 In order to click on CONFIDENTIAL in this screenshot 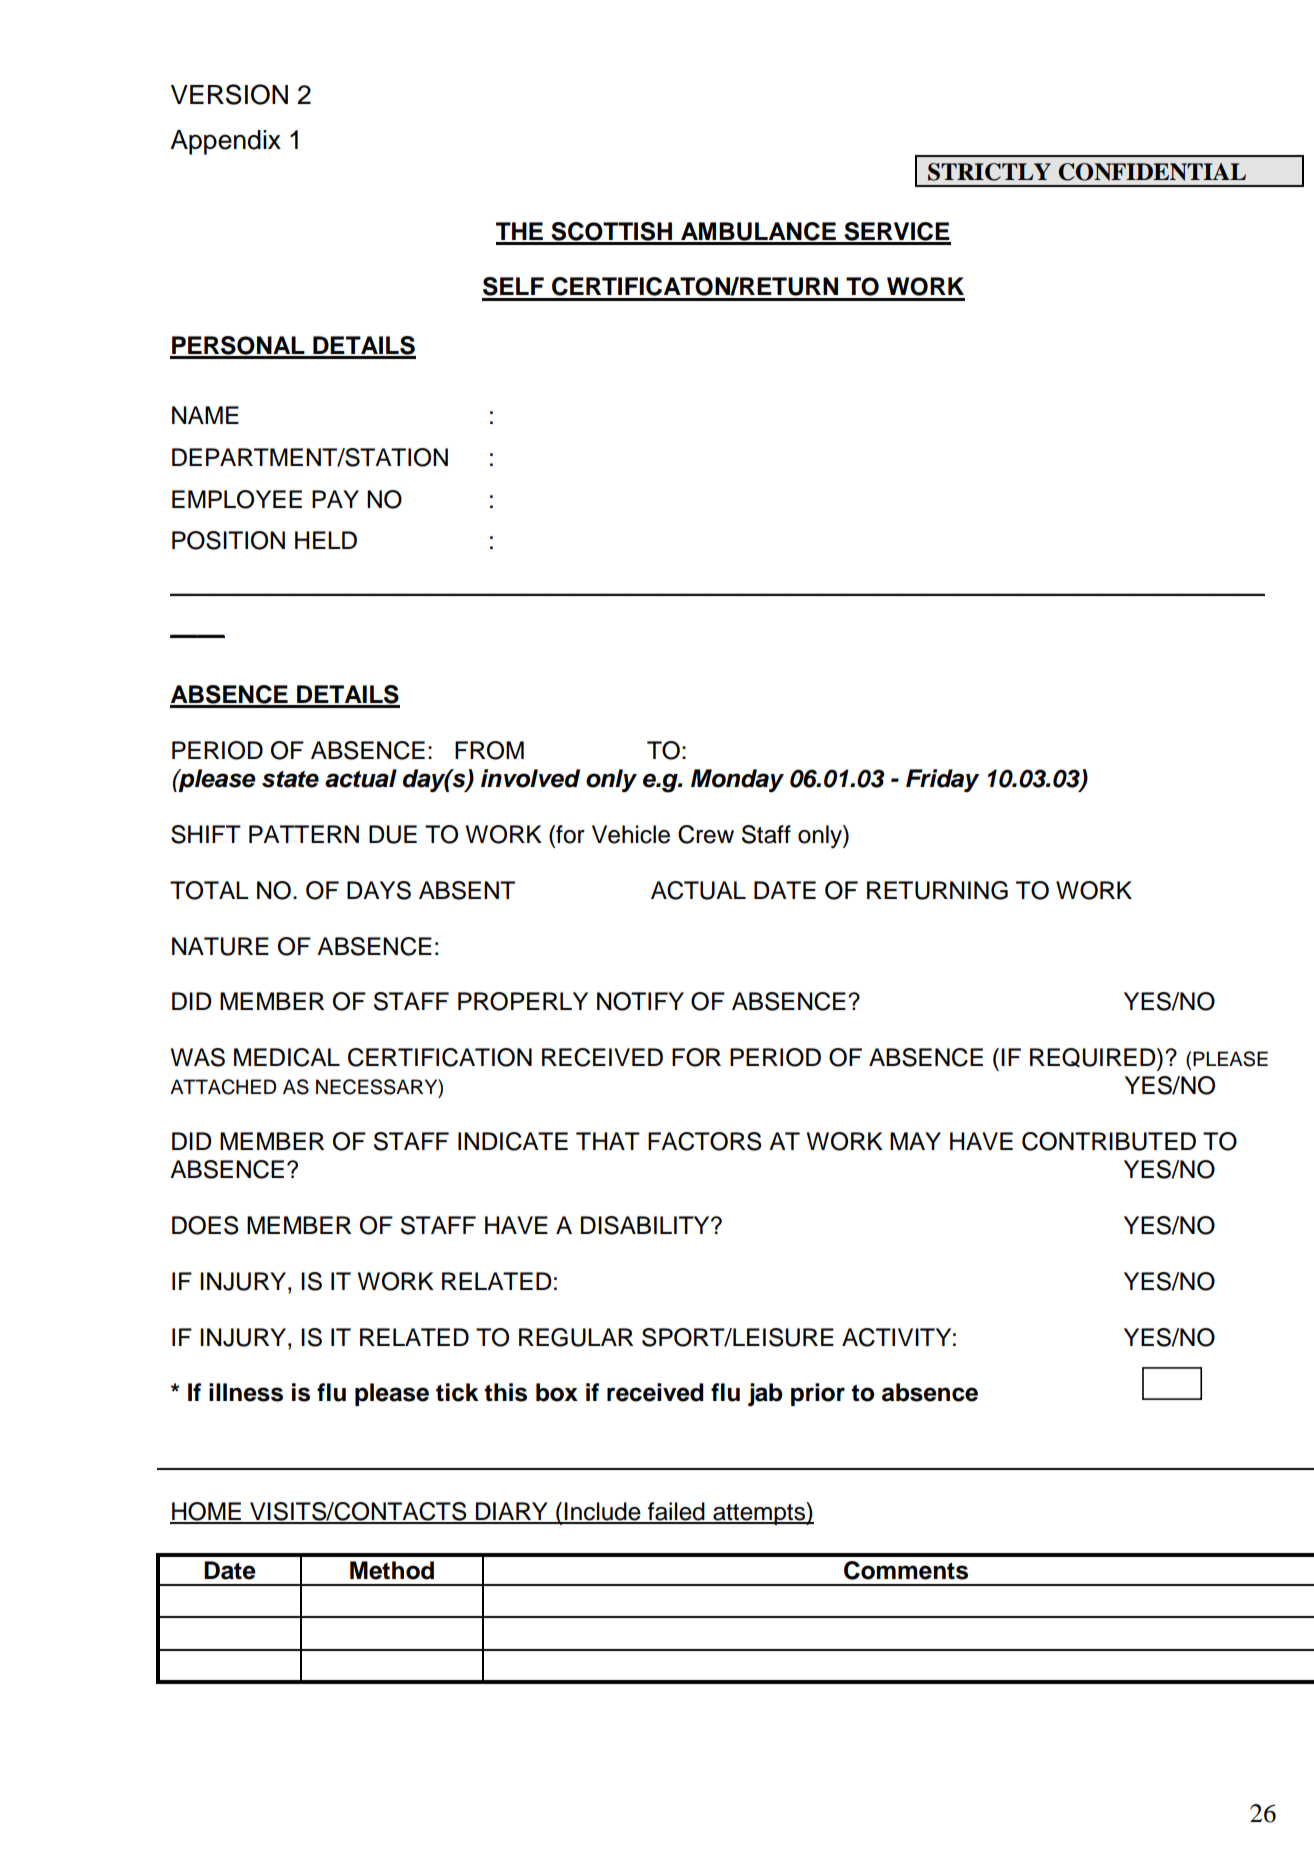, I will do `click(1152, 172)`.
